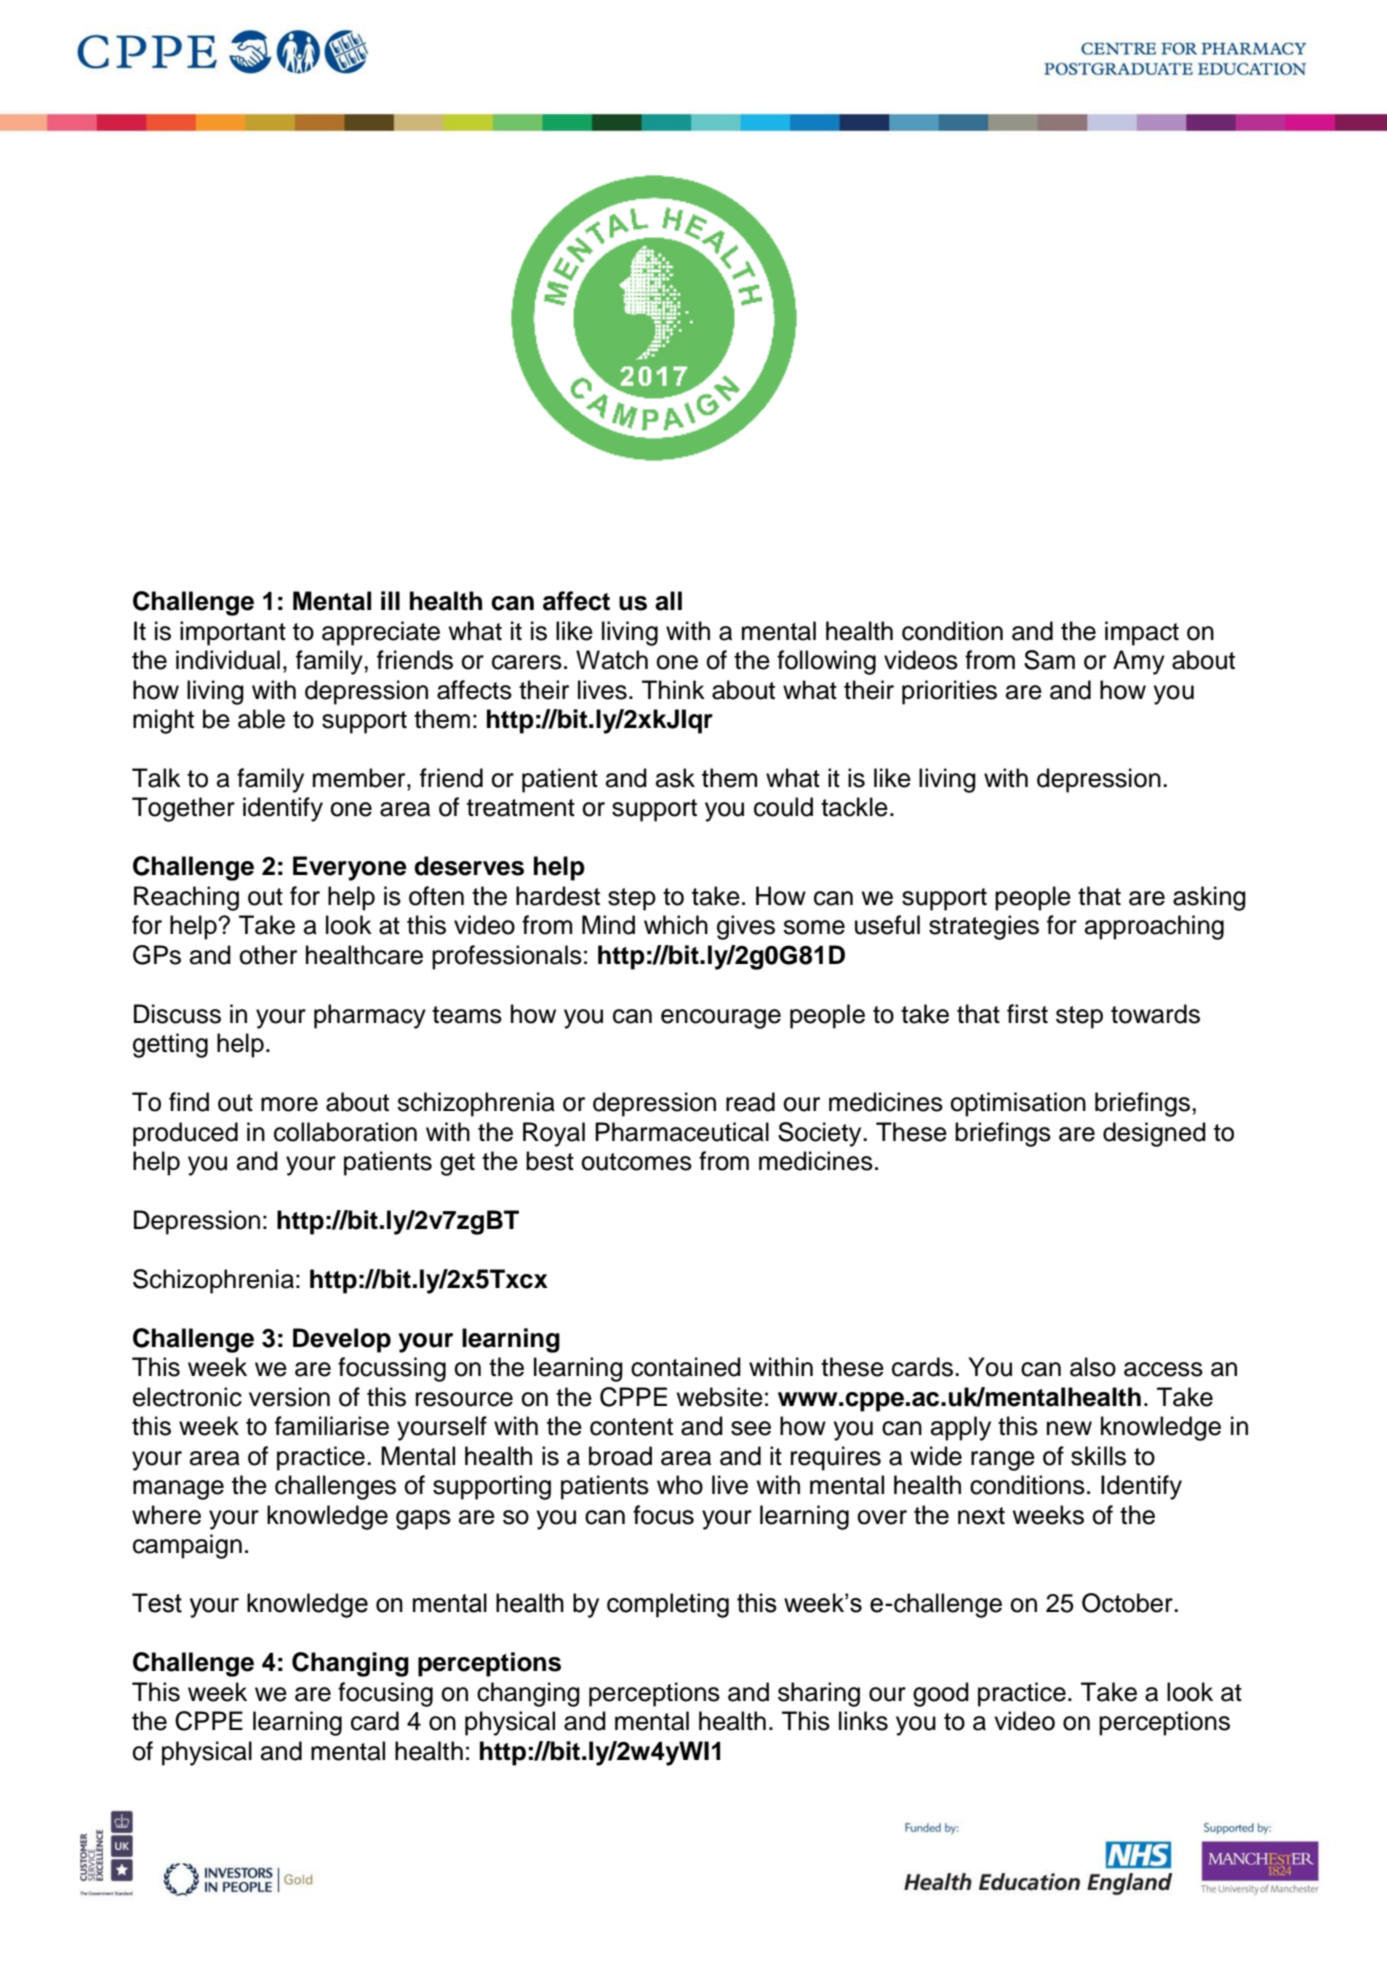 Image resolution: width=1387 pixels, height=1962 pixels. I want to click on collaboration, so click(345, 1132).
